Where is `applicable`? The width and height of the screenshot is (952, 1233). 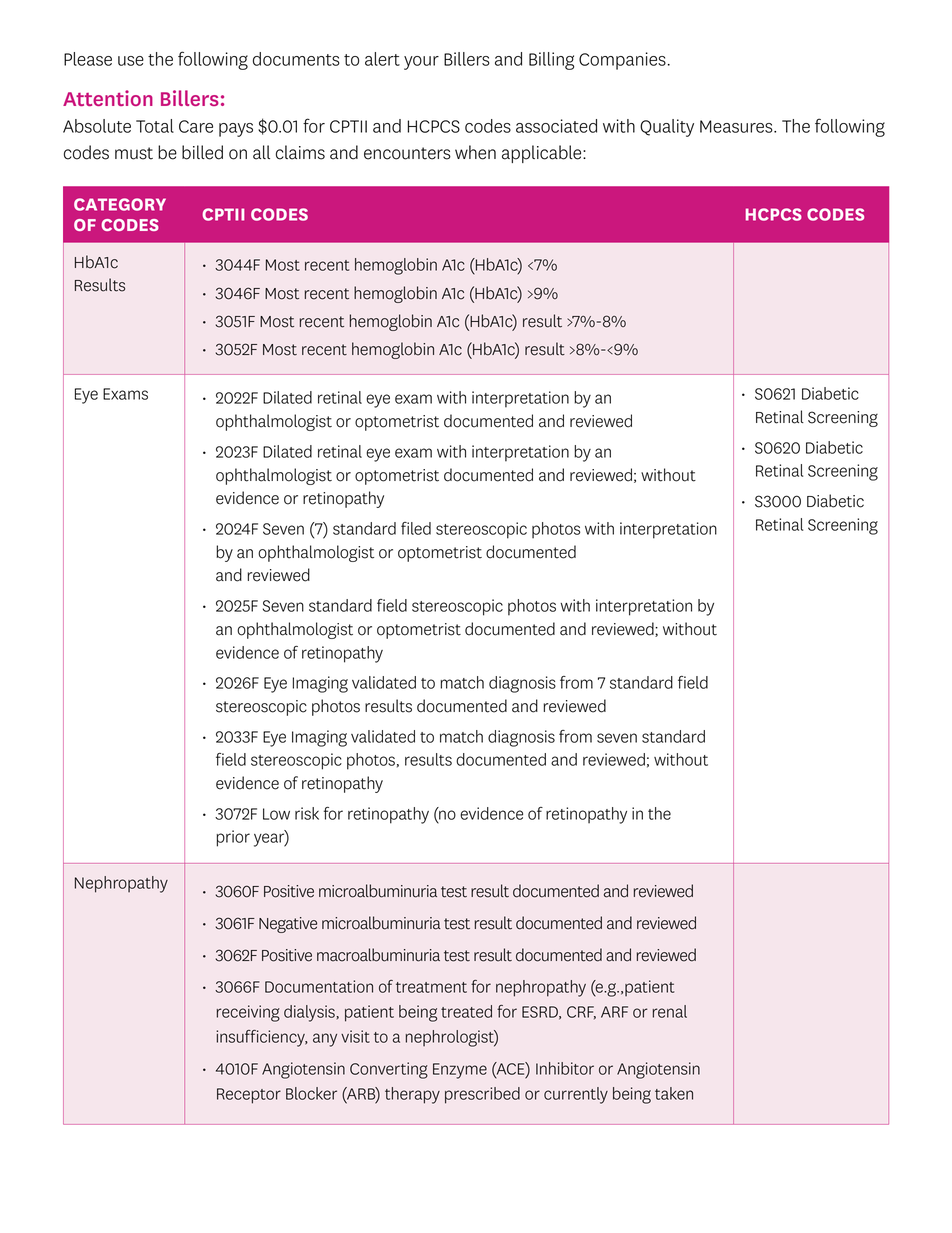
applicable is located at coordinates (543, 154).
